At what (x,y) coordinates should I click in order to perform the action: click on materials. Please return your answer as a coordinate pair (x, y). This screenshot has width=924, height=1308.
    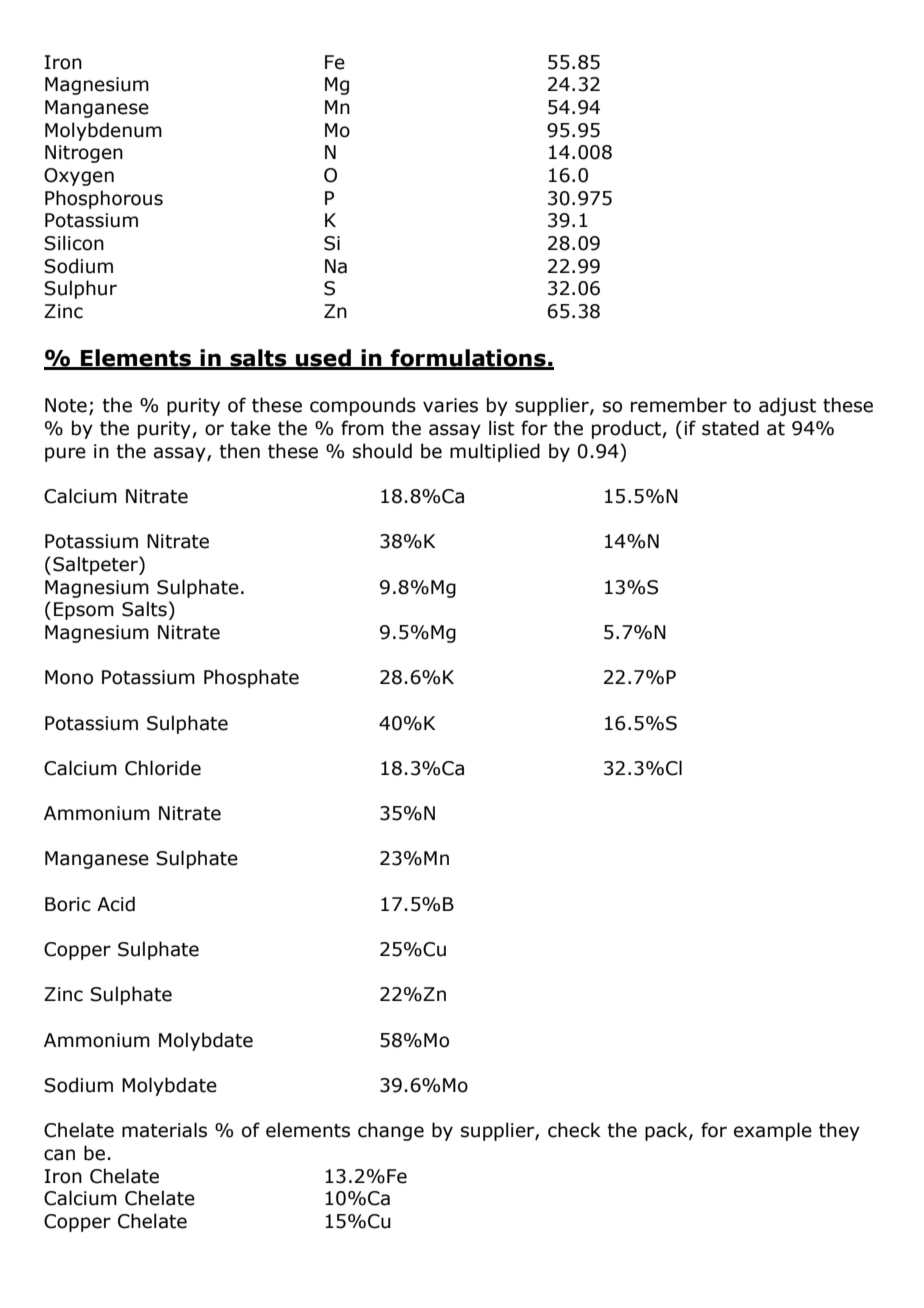
    Looking at the image, I should click on (164, 1130).
